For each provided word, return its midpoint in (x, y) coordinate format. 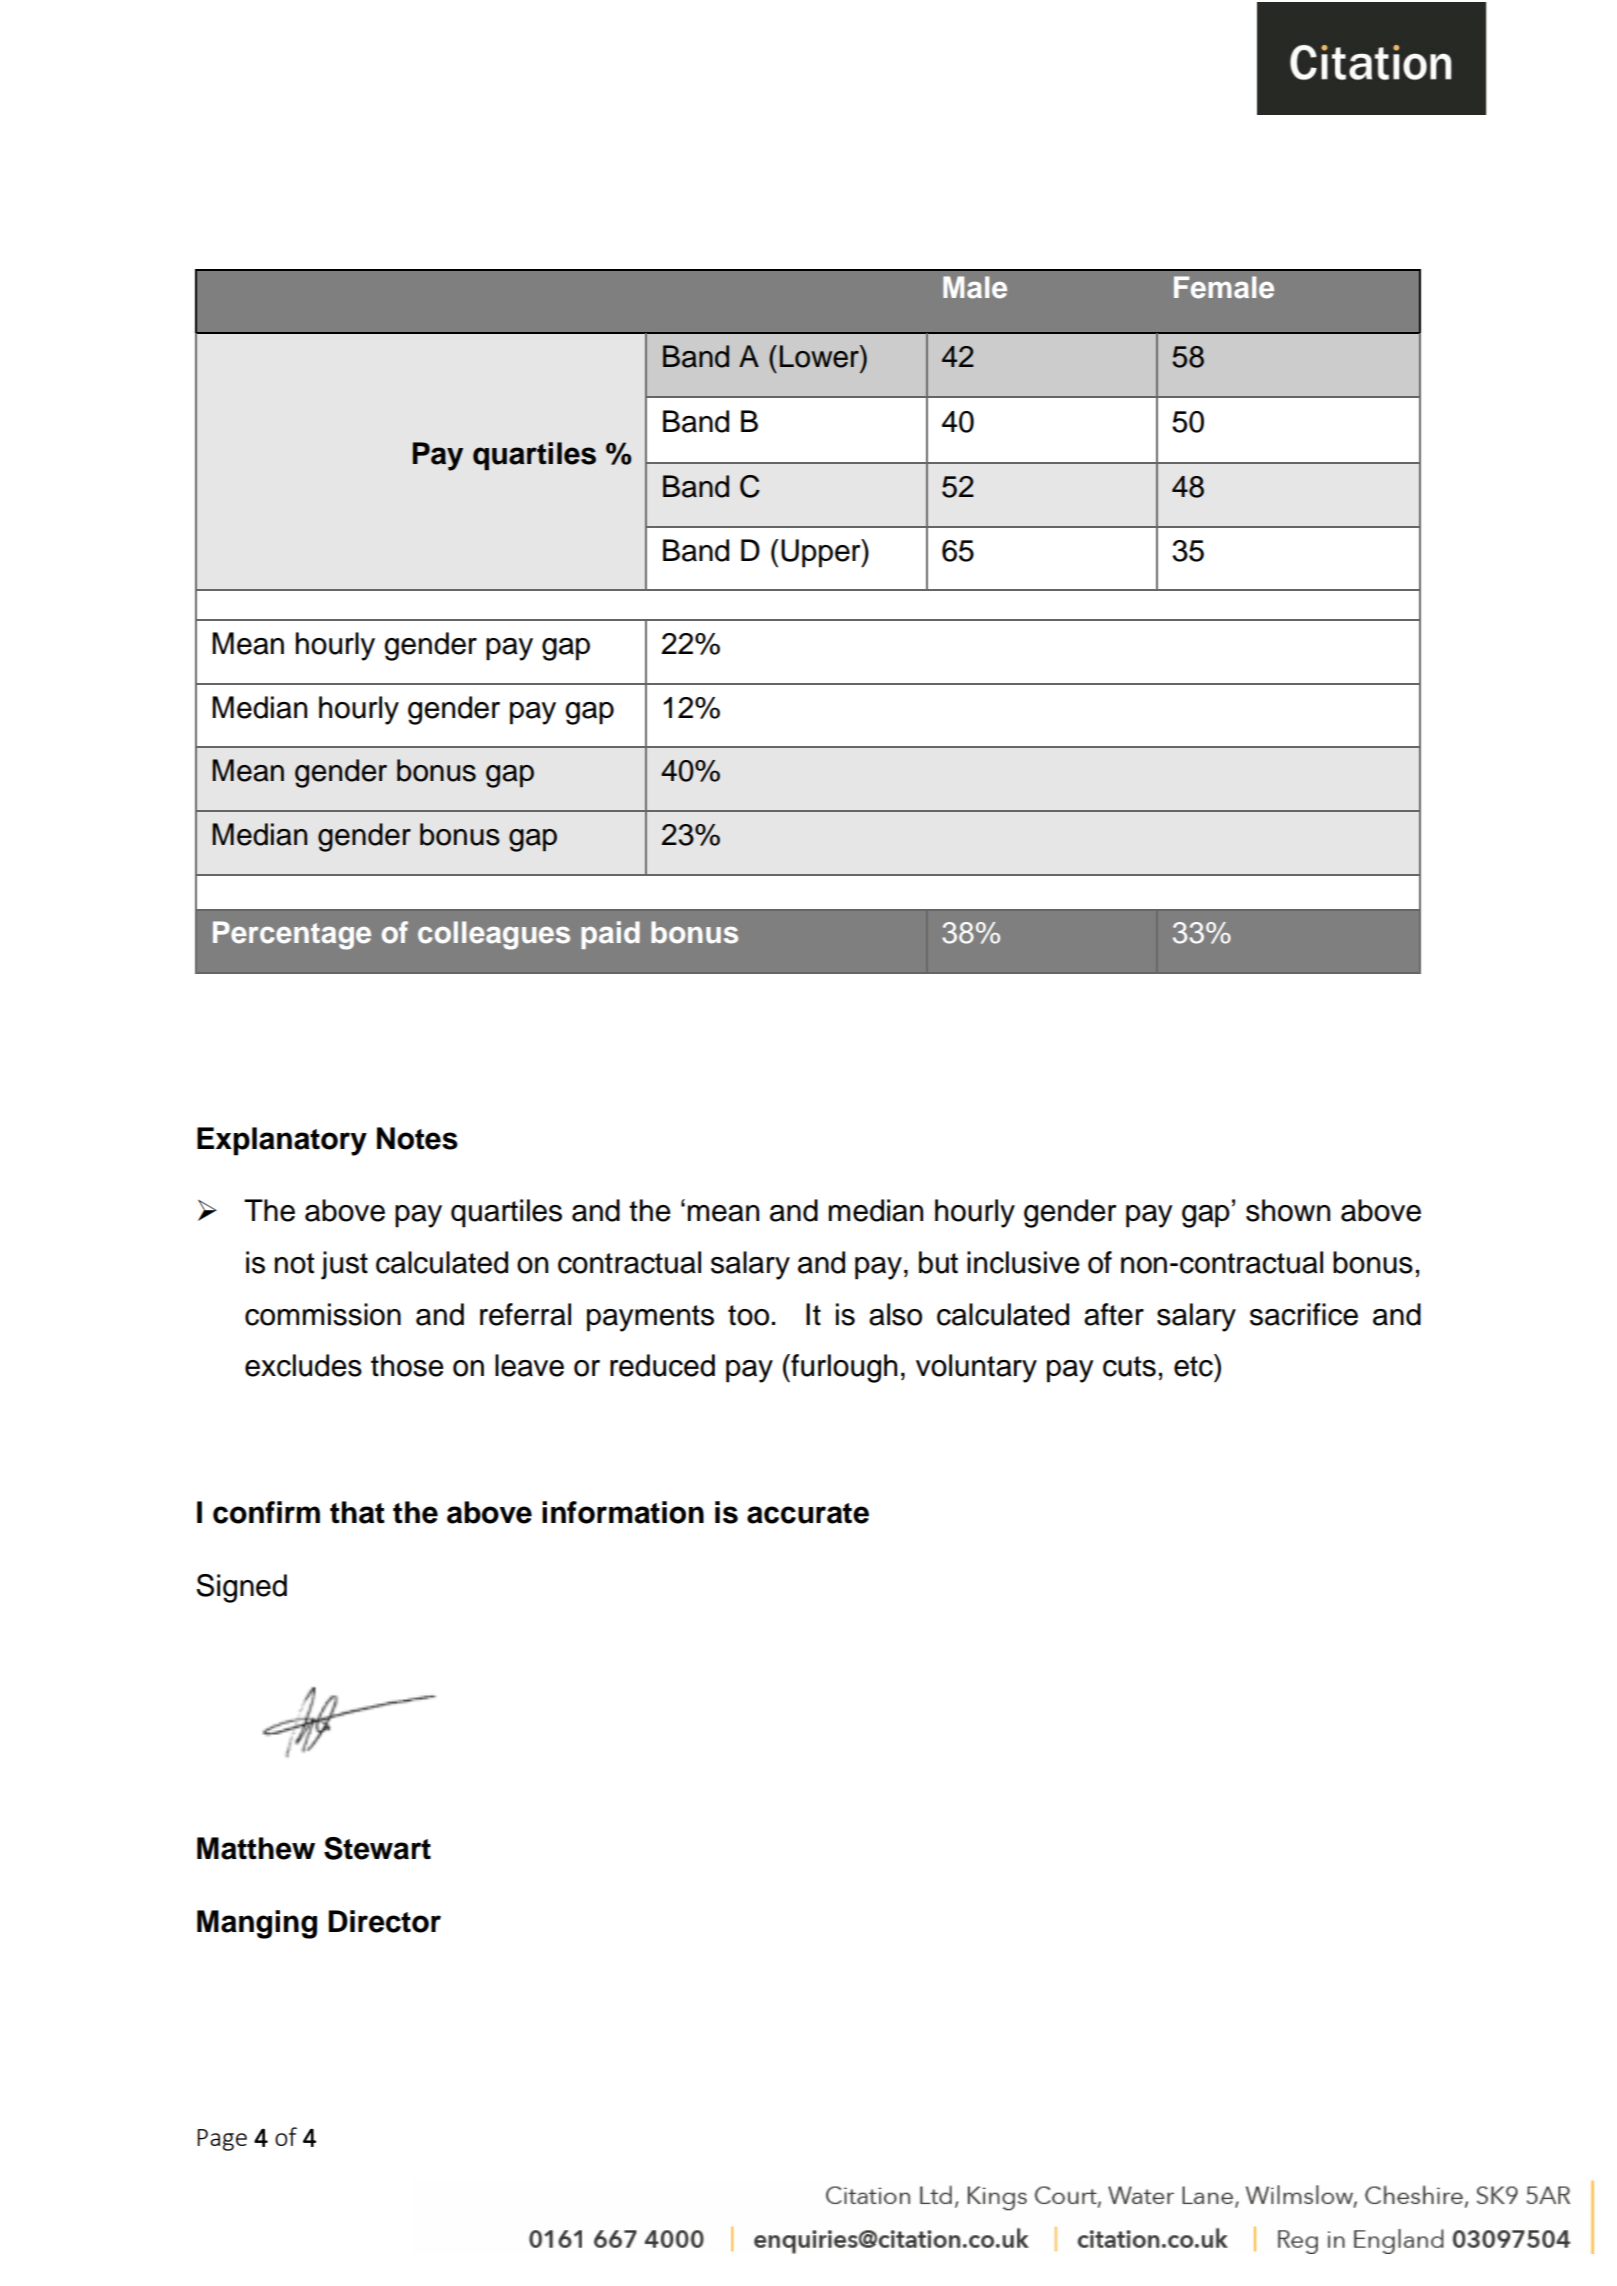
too (748, 1315)
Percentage (292, 935)
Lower (820, 356)
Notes (417, 1138)
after (1114, 1314)
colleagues (494, 935)
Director (385, 1921)
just (344, 1265)
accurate (808, 1513)
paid (610, 935)
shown (1288, 1210)
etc (1194, 1365)
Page (222, 2140)
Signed (241, 1588)
